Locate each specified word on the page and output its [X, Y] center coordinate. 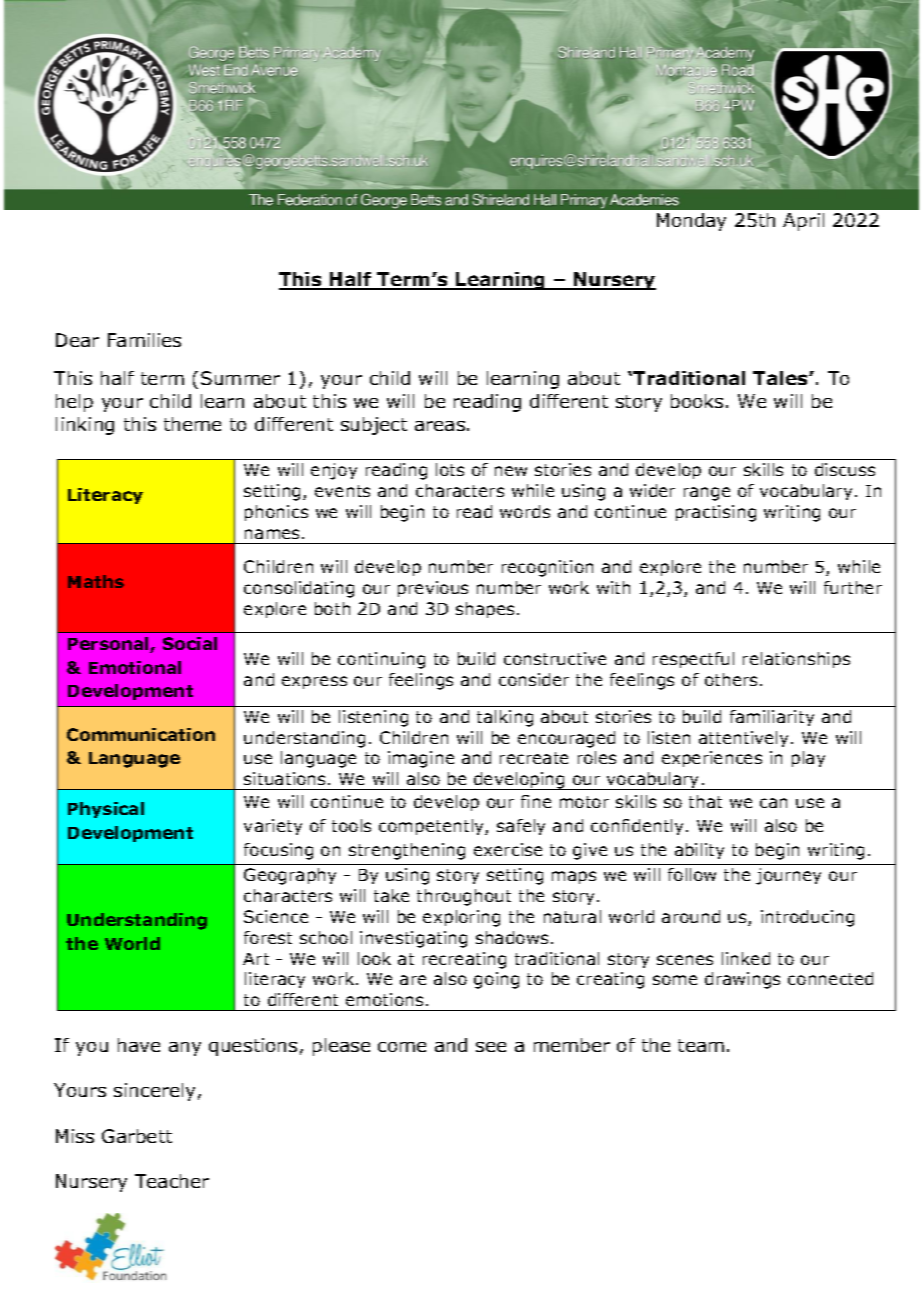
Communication [141, 734]
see [491, 1047]
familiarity [772, 718]
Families [144, 340]
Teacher [172, 1181]
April [803, 222]
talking [505, 718]
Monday [691, 222]
